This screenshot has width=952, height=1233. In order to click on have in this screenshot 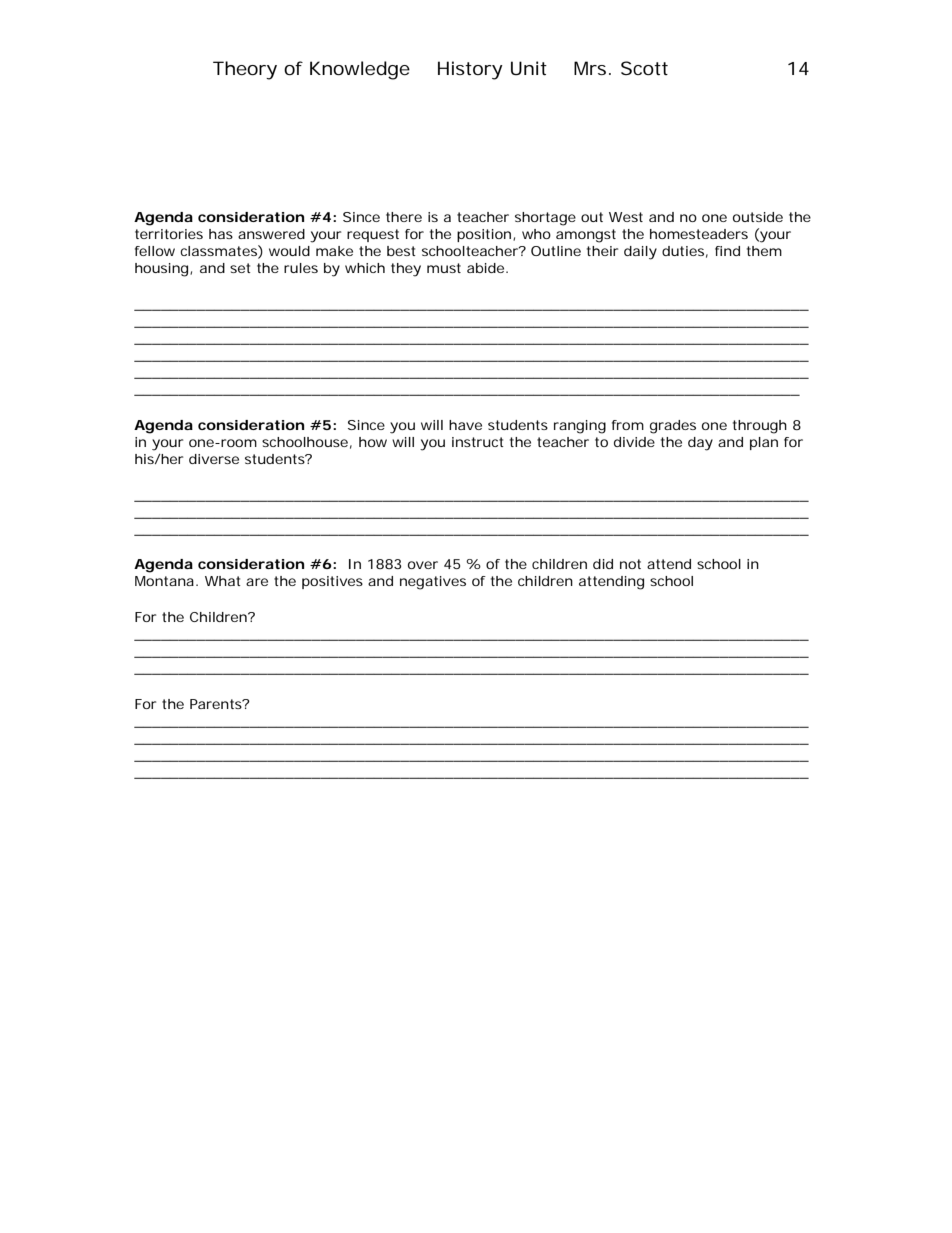, I will do `click(465, 425)`.
